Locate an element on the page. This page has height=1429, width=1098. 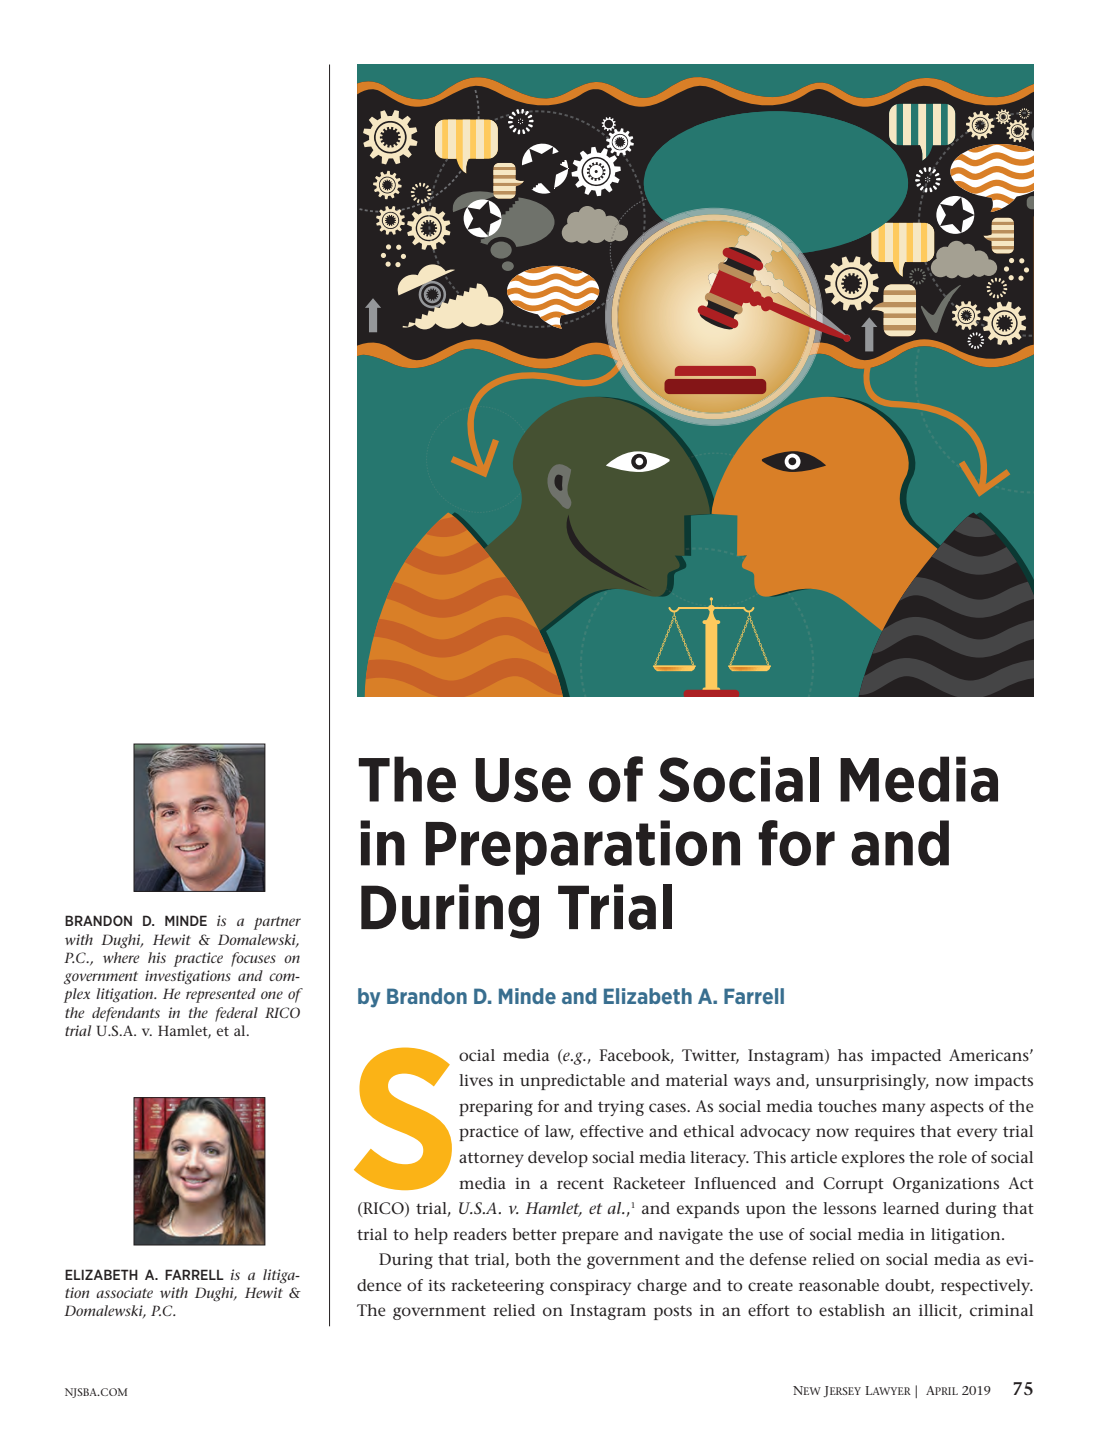
trying is located at coordinates (621, 1108).
